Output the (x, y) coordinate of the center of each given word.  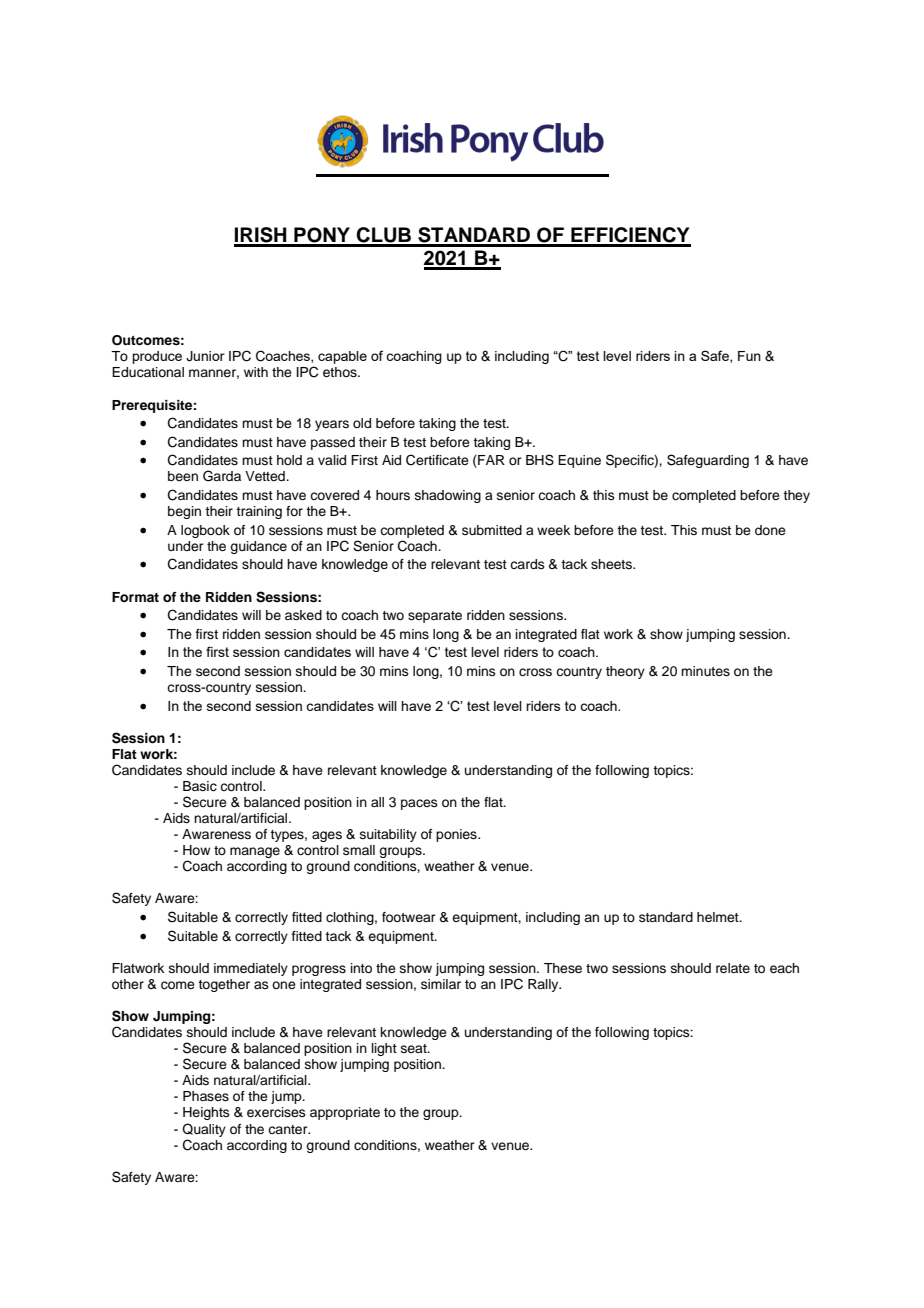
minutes (705, 671)
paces (419, 804)
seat (415, 1048)
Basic (200, 786)
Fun (749, 356)
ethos (341, 372)
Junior (205, 356)
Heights (206, 1113)
